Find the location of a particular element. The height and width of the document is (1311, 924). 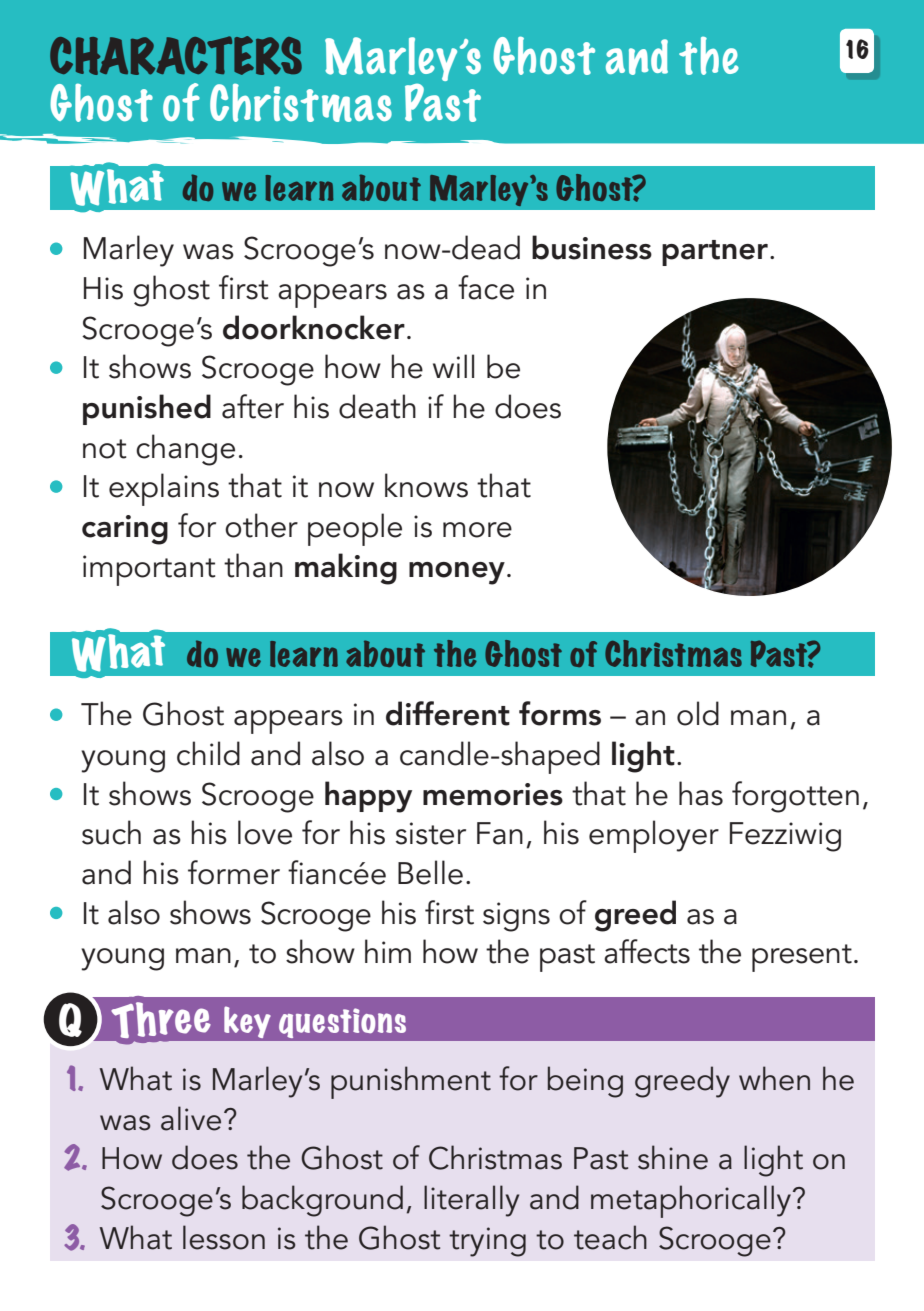

CHARACTERS is located at coordinates (176, 55).
